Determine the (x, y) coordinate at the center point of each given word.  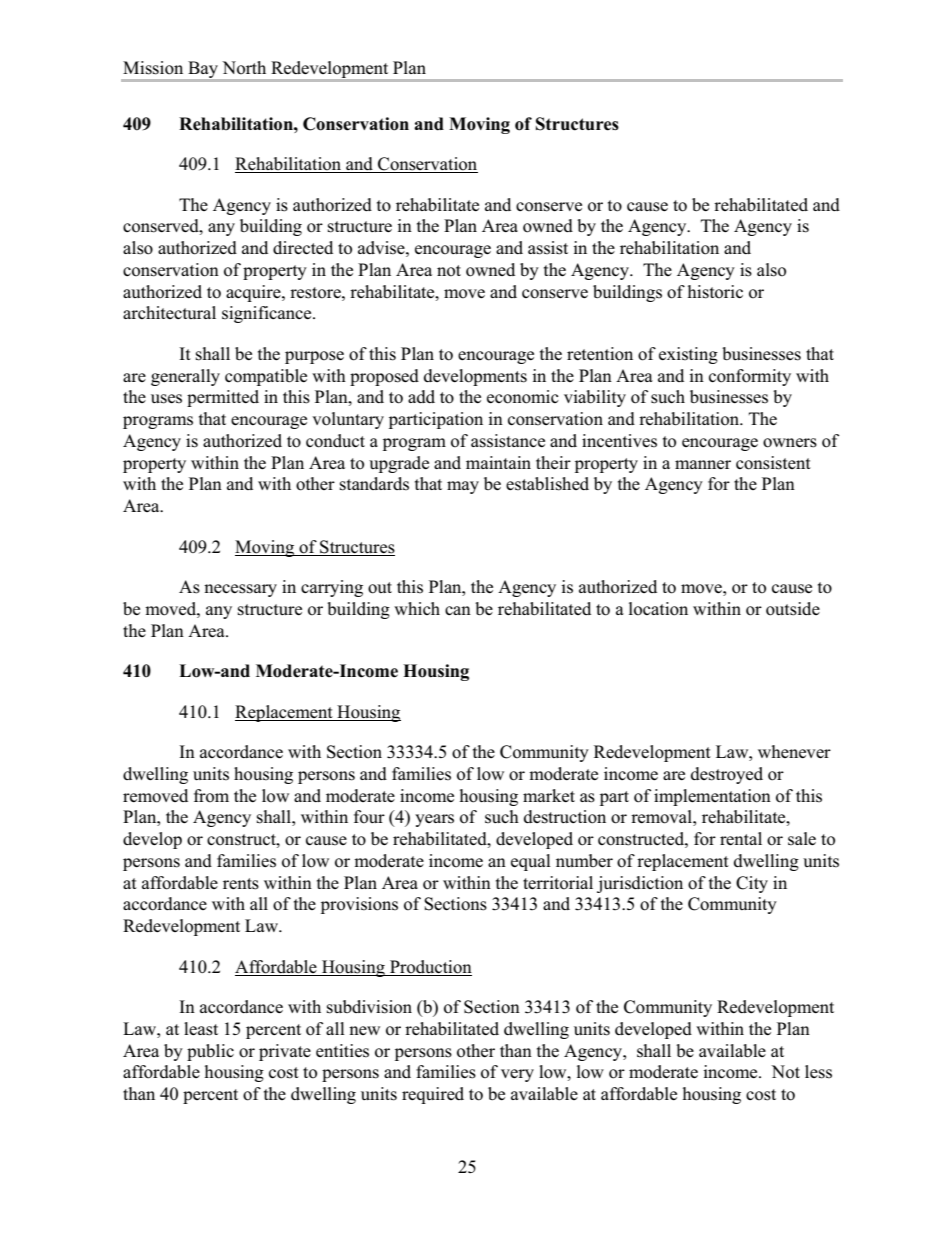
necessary (240, 590)
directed (303, 247)
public (210, 1052)
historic (715, 292)
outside (793, 609)
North (244, 68)
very (517, 1075)
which (417, 608)
